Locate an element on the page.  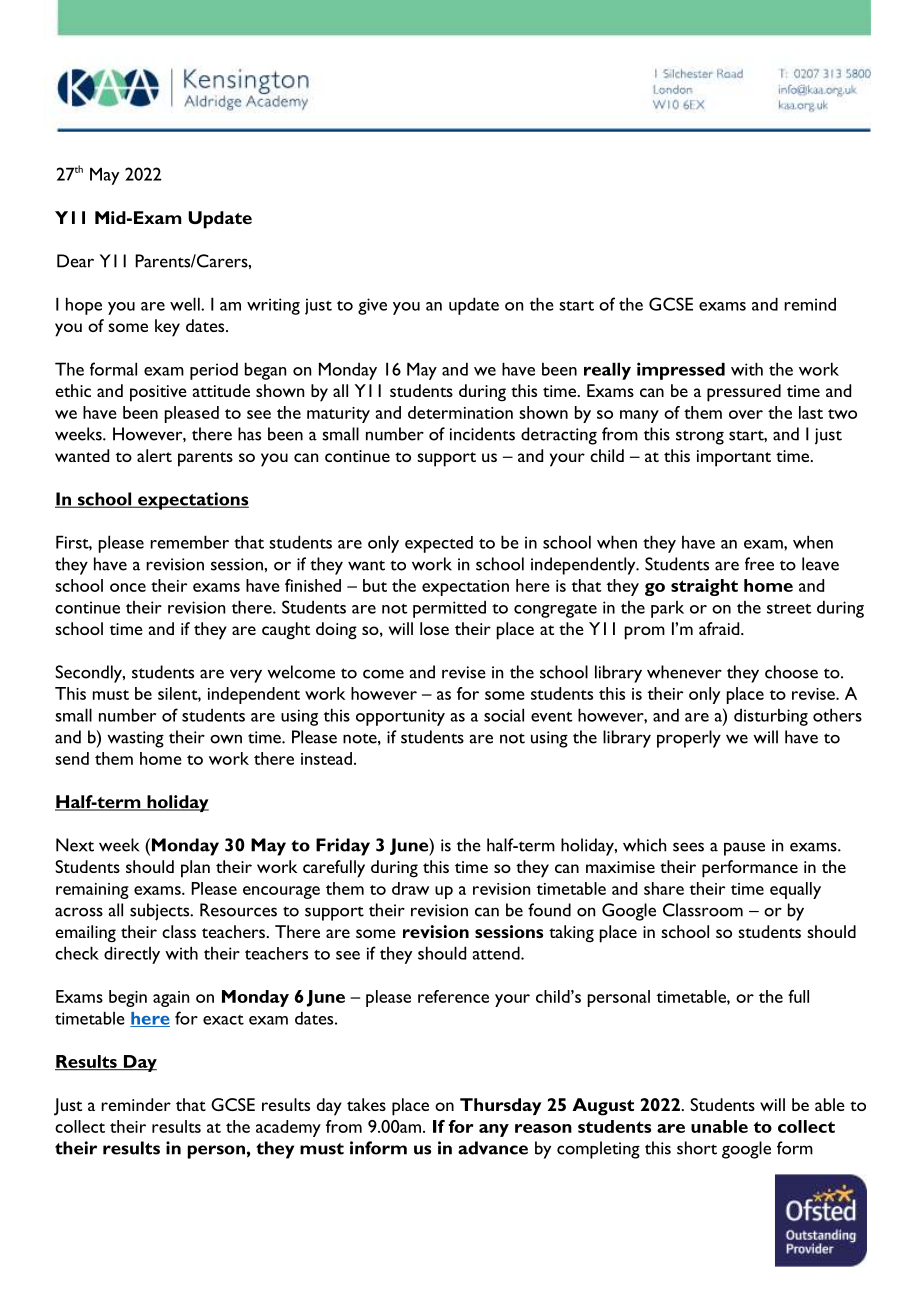
give is located at coordinates (372, 306).
